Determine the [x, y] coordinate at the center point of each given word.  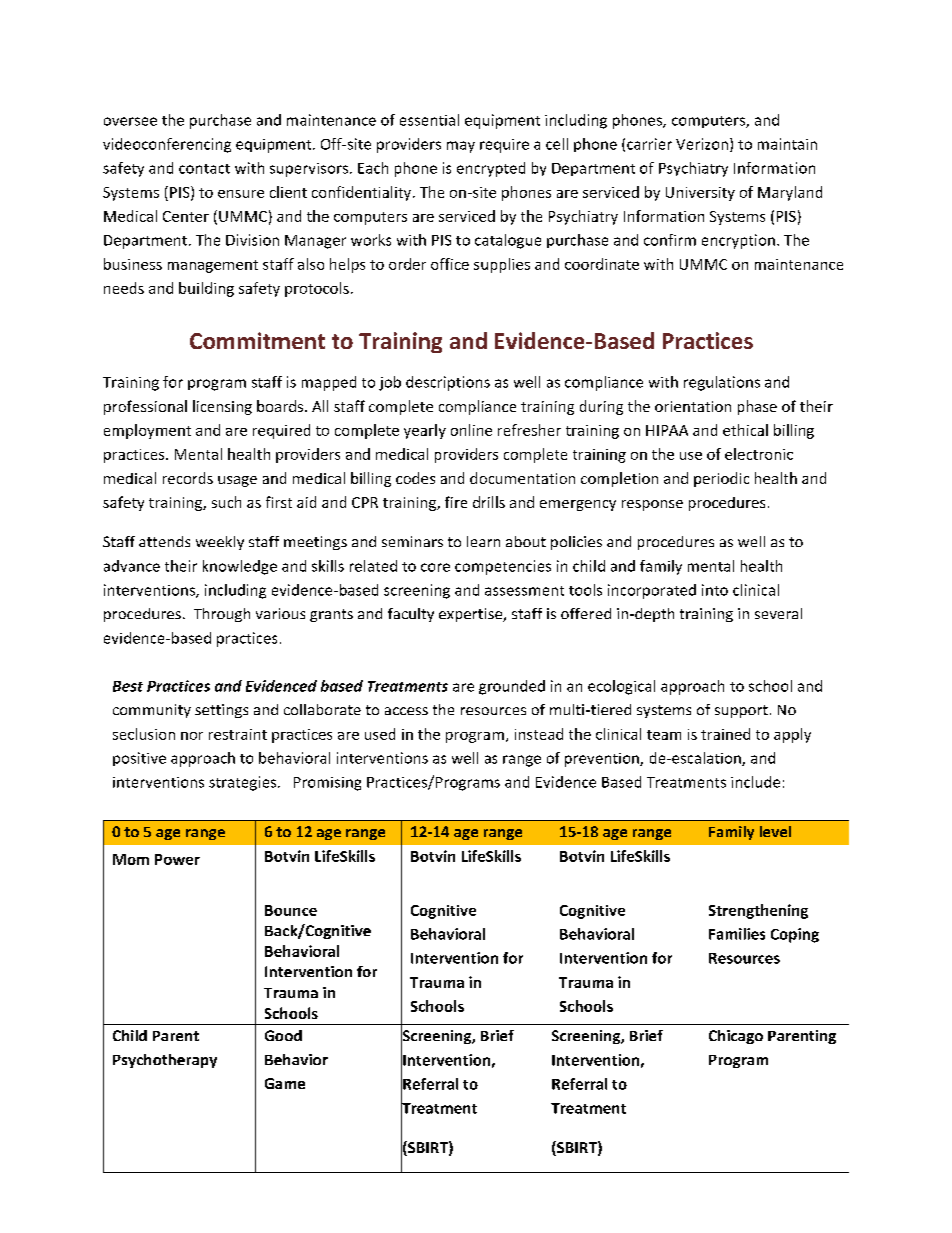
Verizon [702, 144]
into [715, 590]
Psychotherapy [165, 1061]
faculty [411, 615]
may [461, 147]
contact [204, 169]
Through [222, 615]
